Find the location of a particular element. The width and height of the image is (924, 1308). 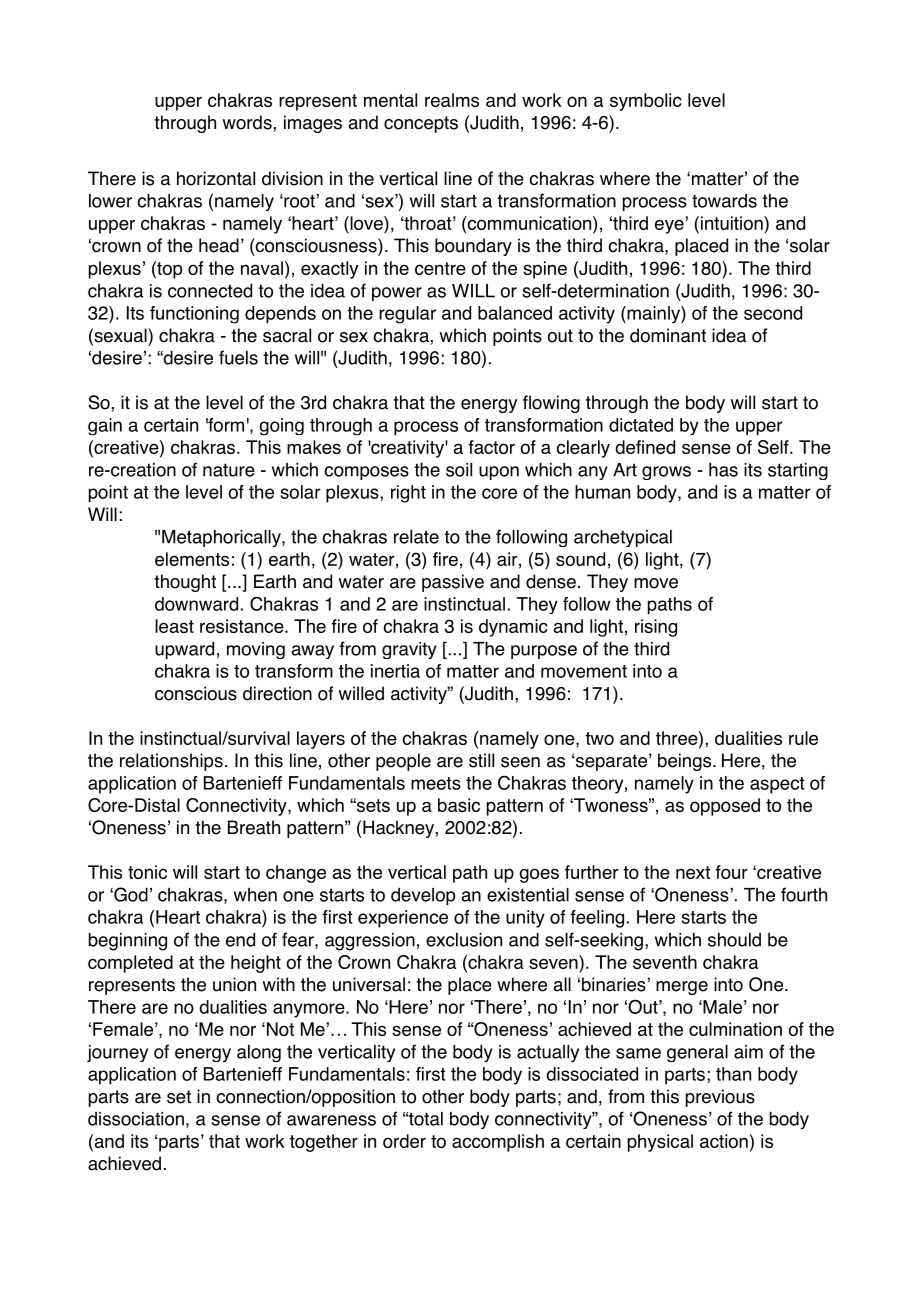

concepts is located at coordinates (421, 124).
